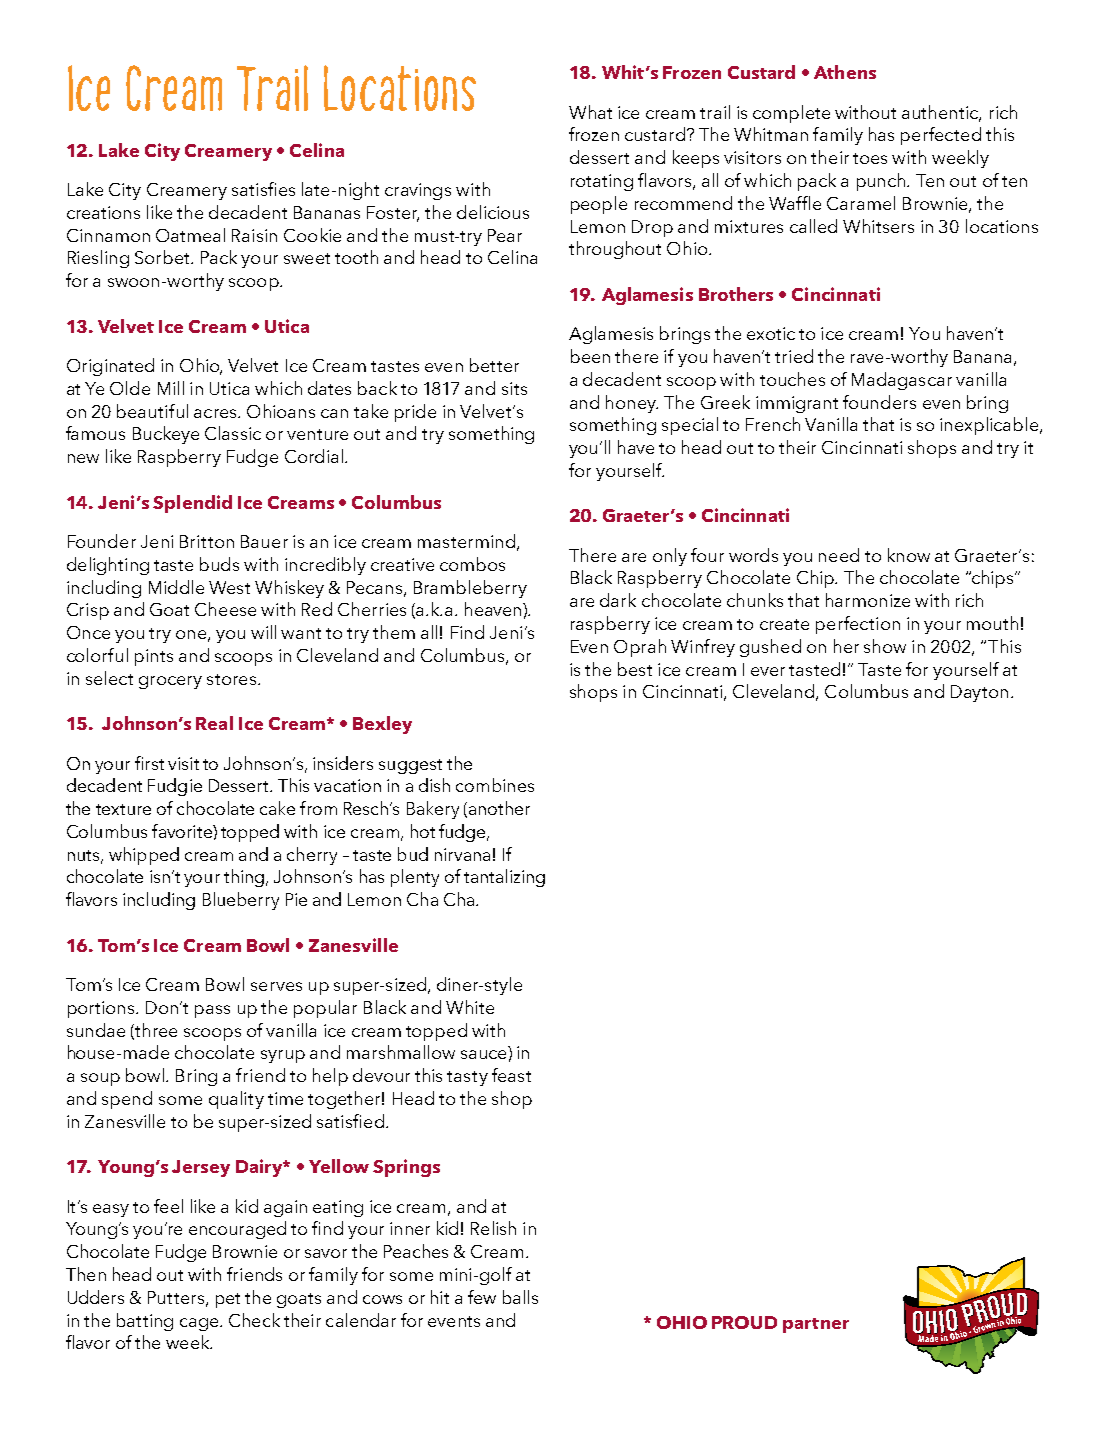 The width and height of the image is (1116, 1444). I want to click on satisfies, so click(263, 189).
